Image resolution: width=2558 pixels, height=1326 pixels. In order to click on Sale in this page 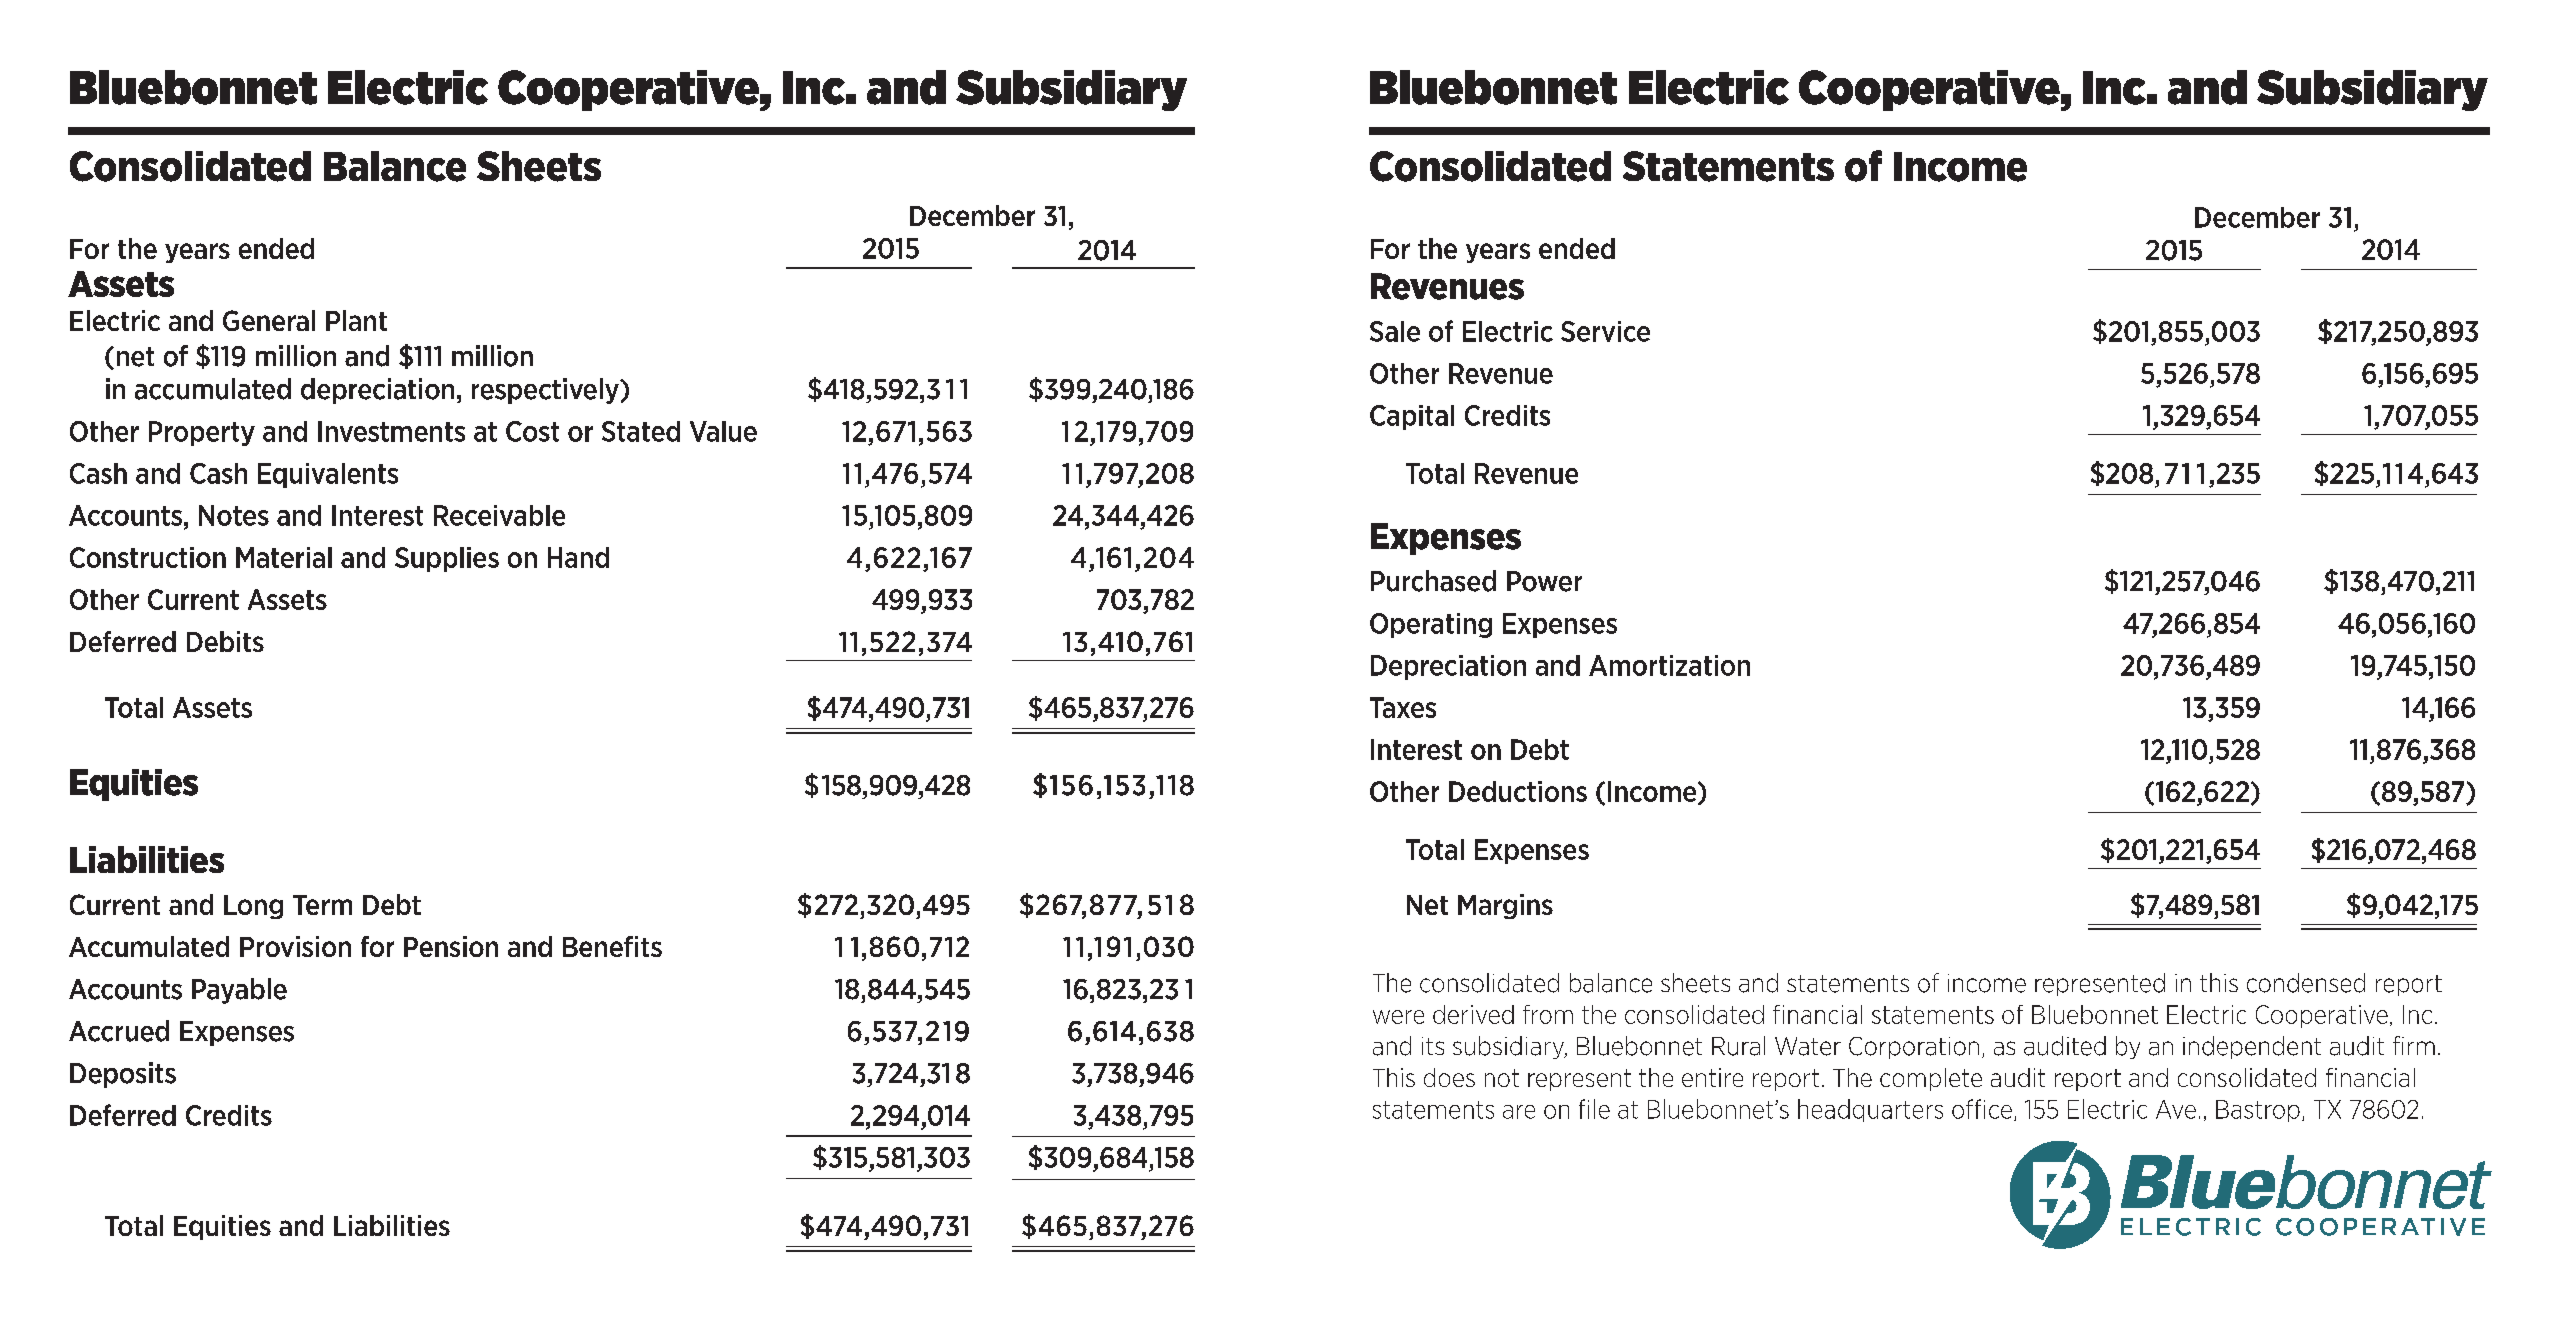, I will do `click(1395, 331)`.
